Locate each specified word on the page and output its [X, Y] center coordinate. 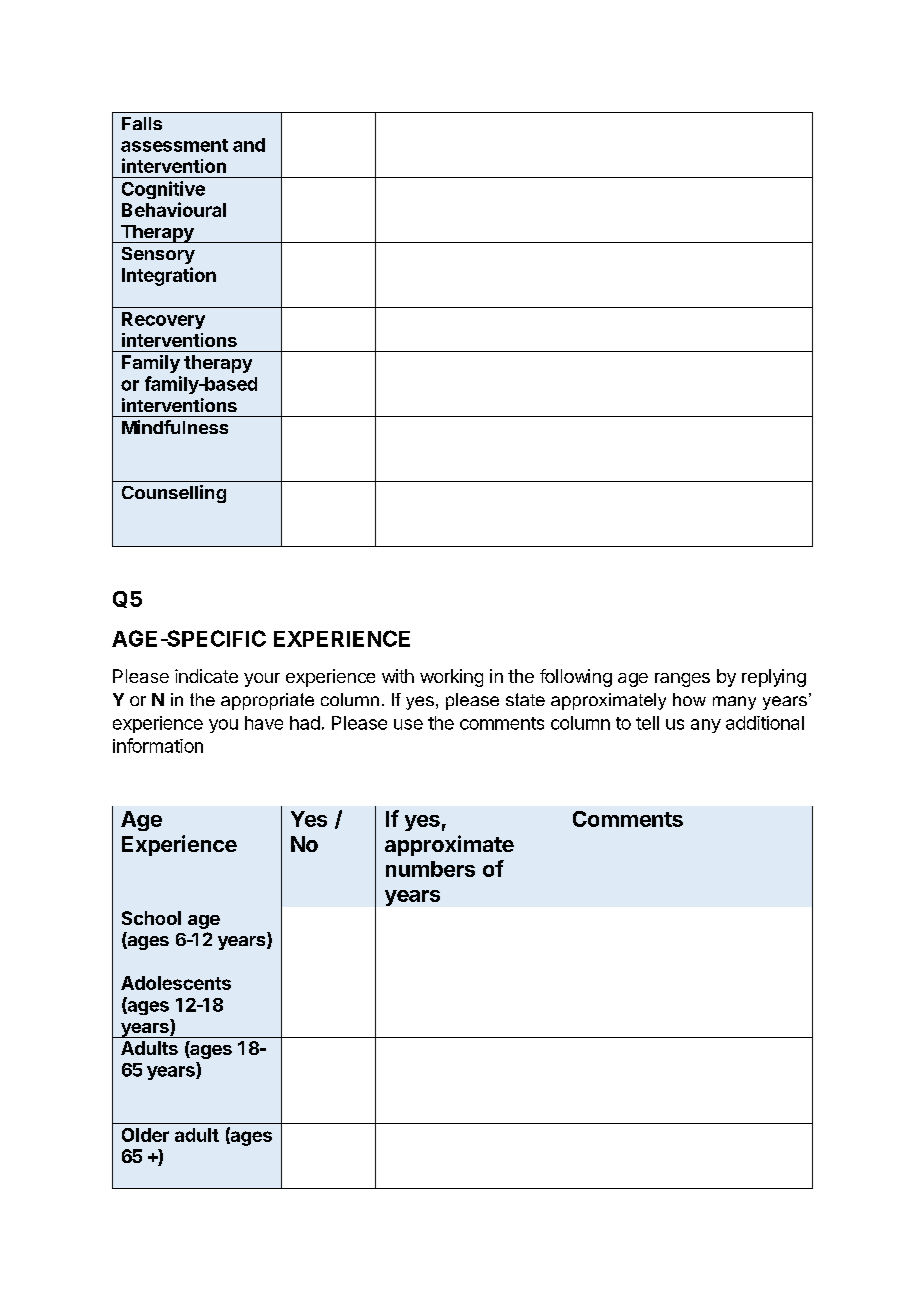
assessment [174, 145]
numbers [430, 869]
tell [647, 723]
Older [145, 1135]
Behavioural [174, 209]
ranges [682, 680]
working [451, 678]
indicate [206, 676]
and [249, 145]
